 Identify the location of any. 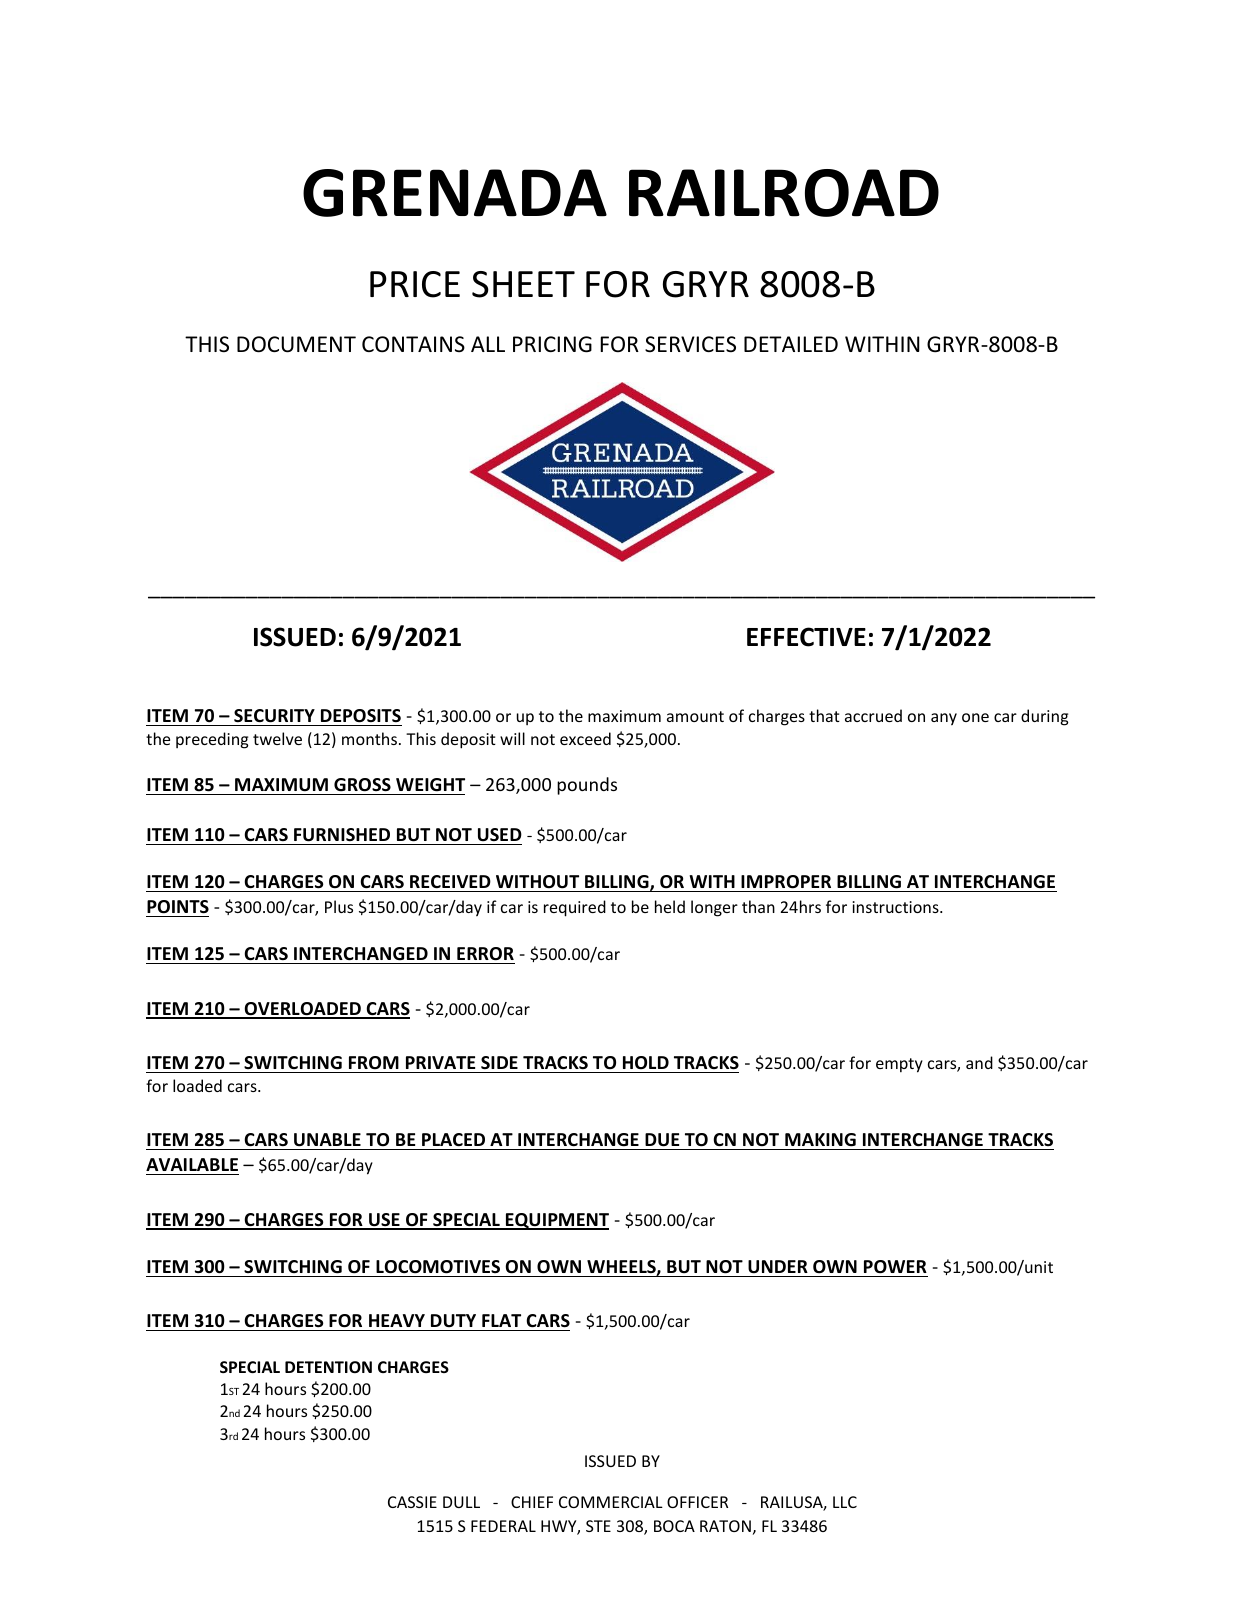
(944, 719).
